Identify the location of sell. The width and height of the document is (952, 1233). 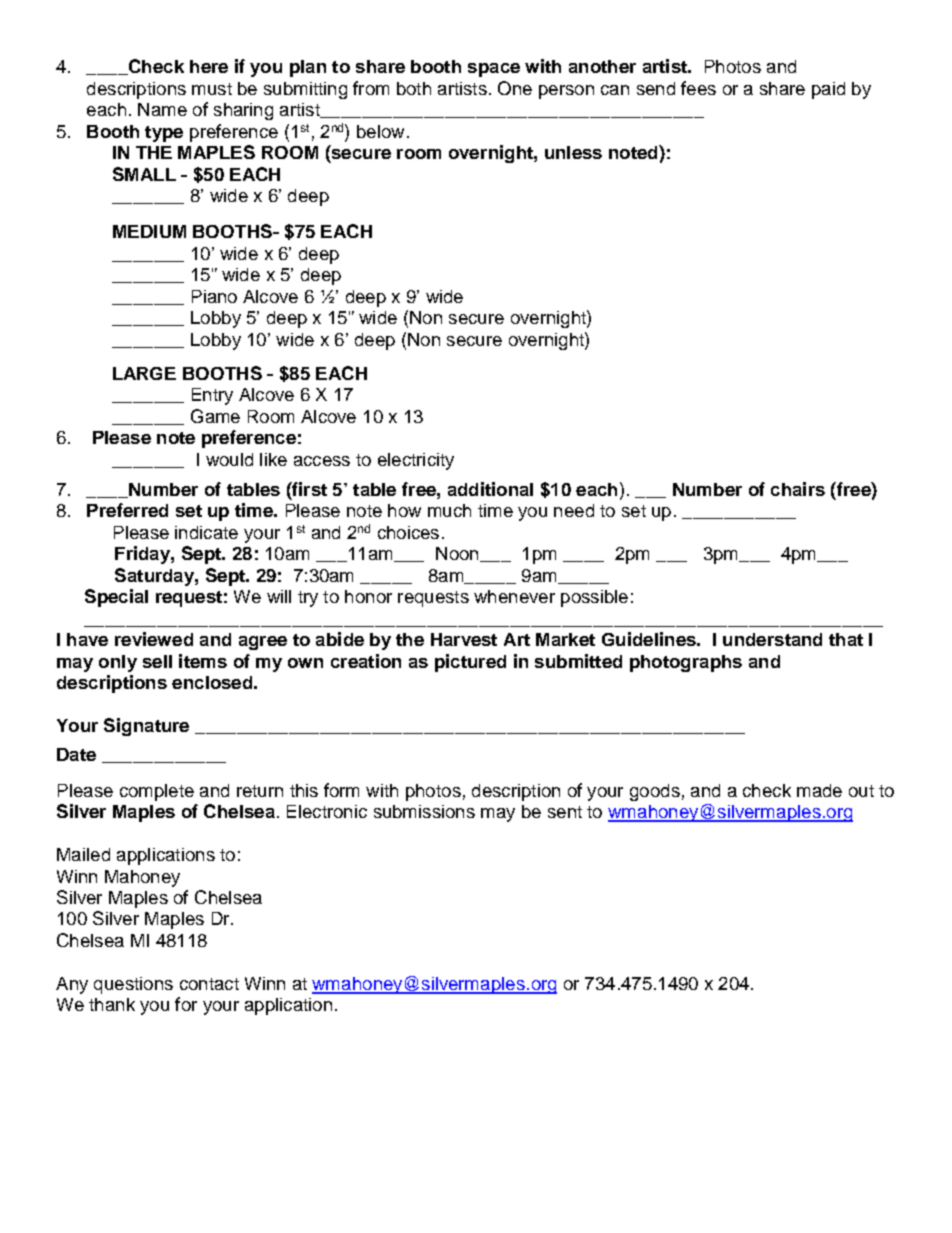
(157, 661).
